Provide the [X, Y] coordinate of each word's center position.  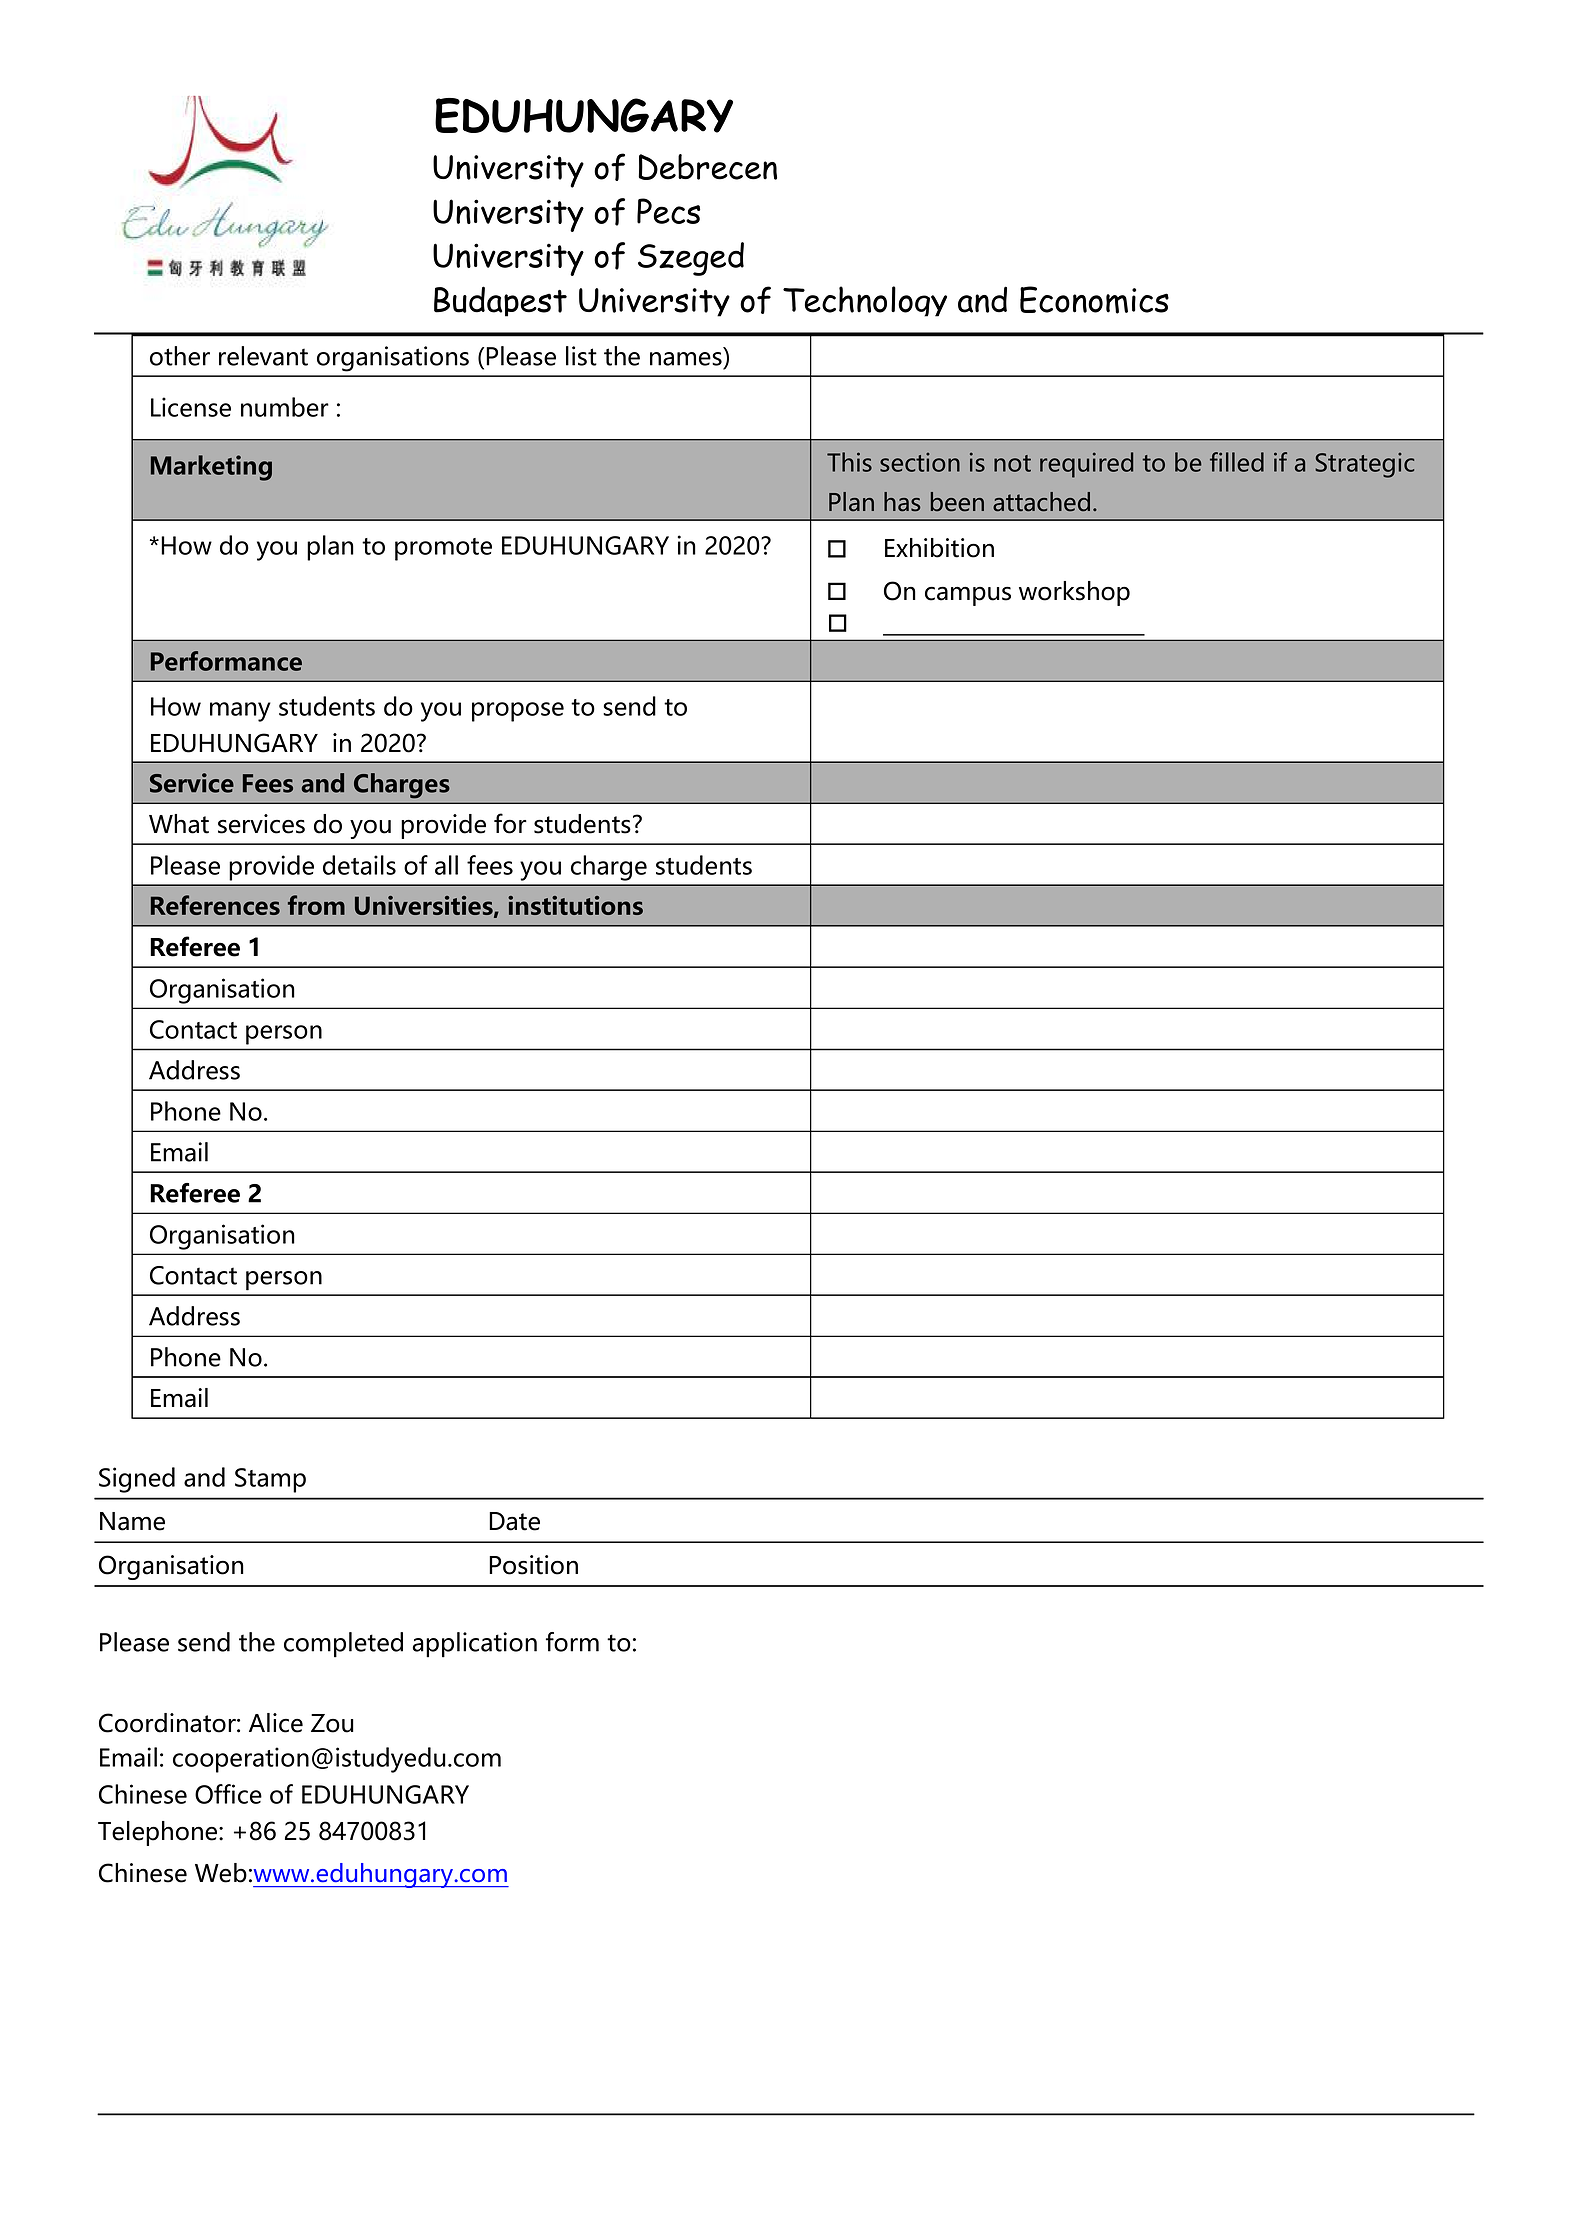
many [240, 712]
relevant [263, 356]
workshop [1074, 593]
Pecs [668, 211]
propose [518, 712]
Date [514, 1521]
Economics [1094, 300]
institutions [575, 905]
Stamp [270, 1480]
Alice [276, 1723]
